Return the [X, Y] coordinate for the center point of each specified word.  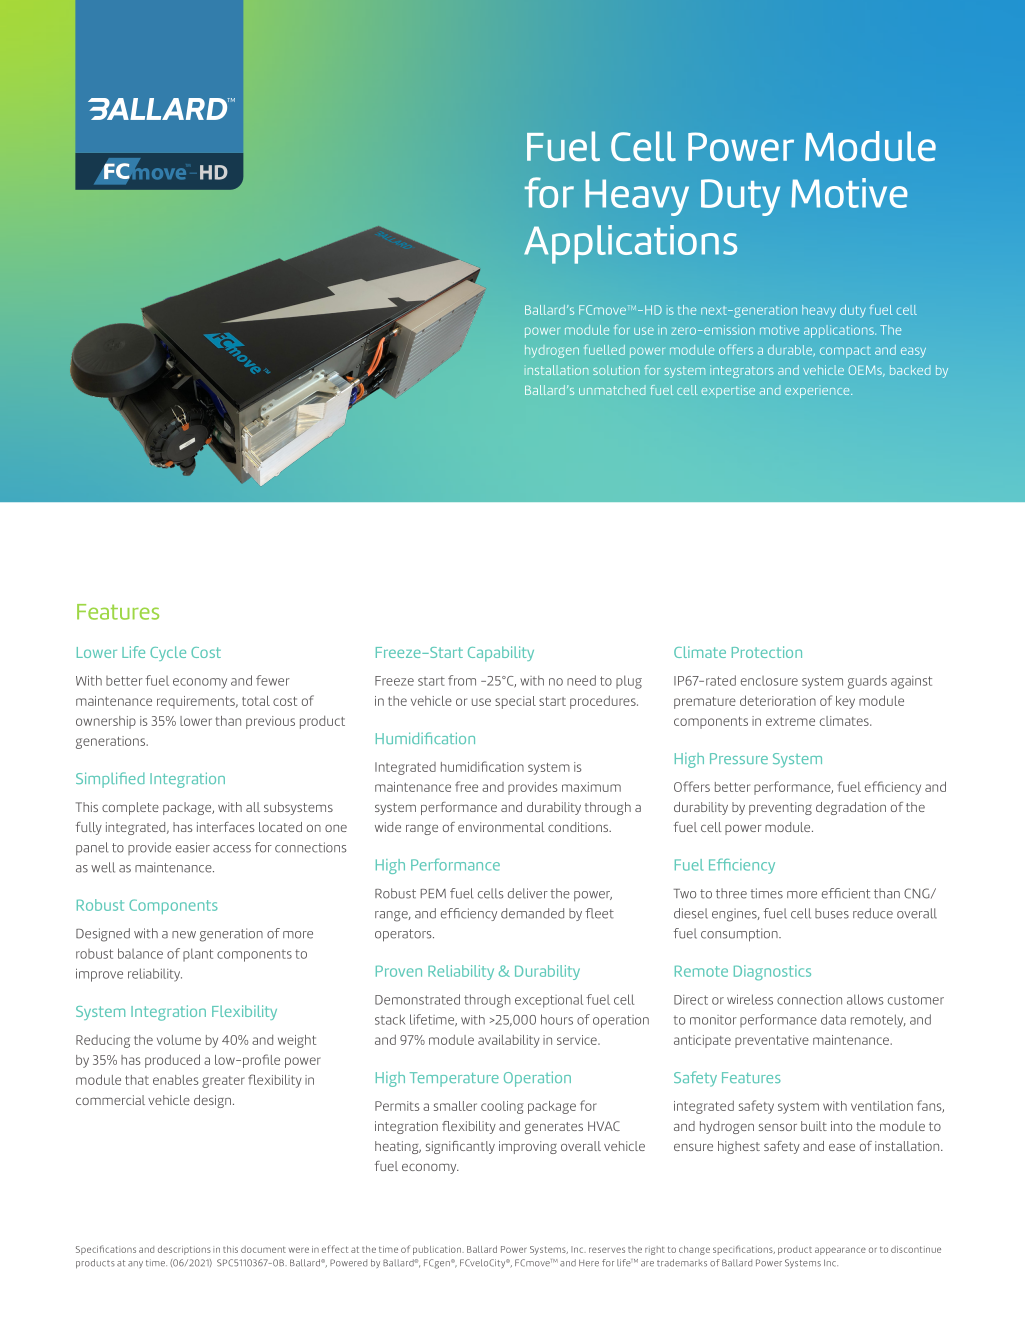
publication [438, 1250]
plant [198, 955]
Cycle [168, 653]
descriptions [184, 1250]
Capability [501, 654]
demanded [532, 913]
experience [818, 393]
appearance [840, 1251]
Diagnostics [772, 973]
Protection [767, 652]
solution [616, 370]
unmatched [612, 390]
